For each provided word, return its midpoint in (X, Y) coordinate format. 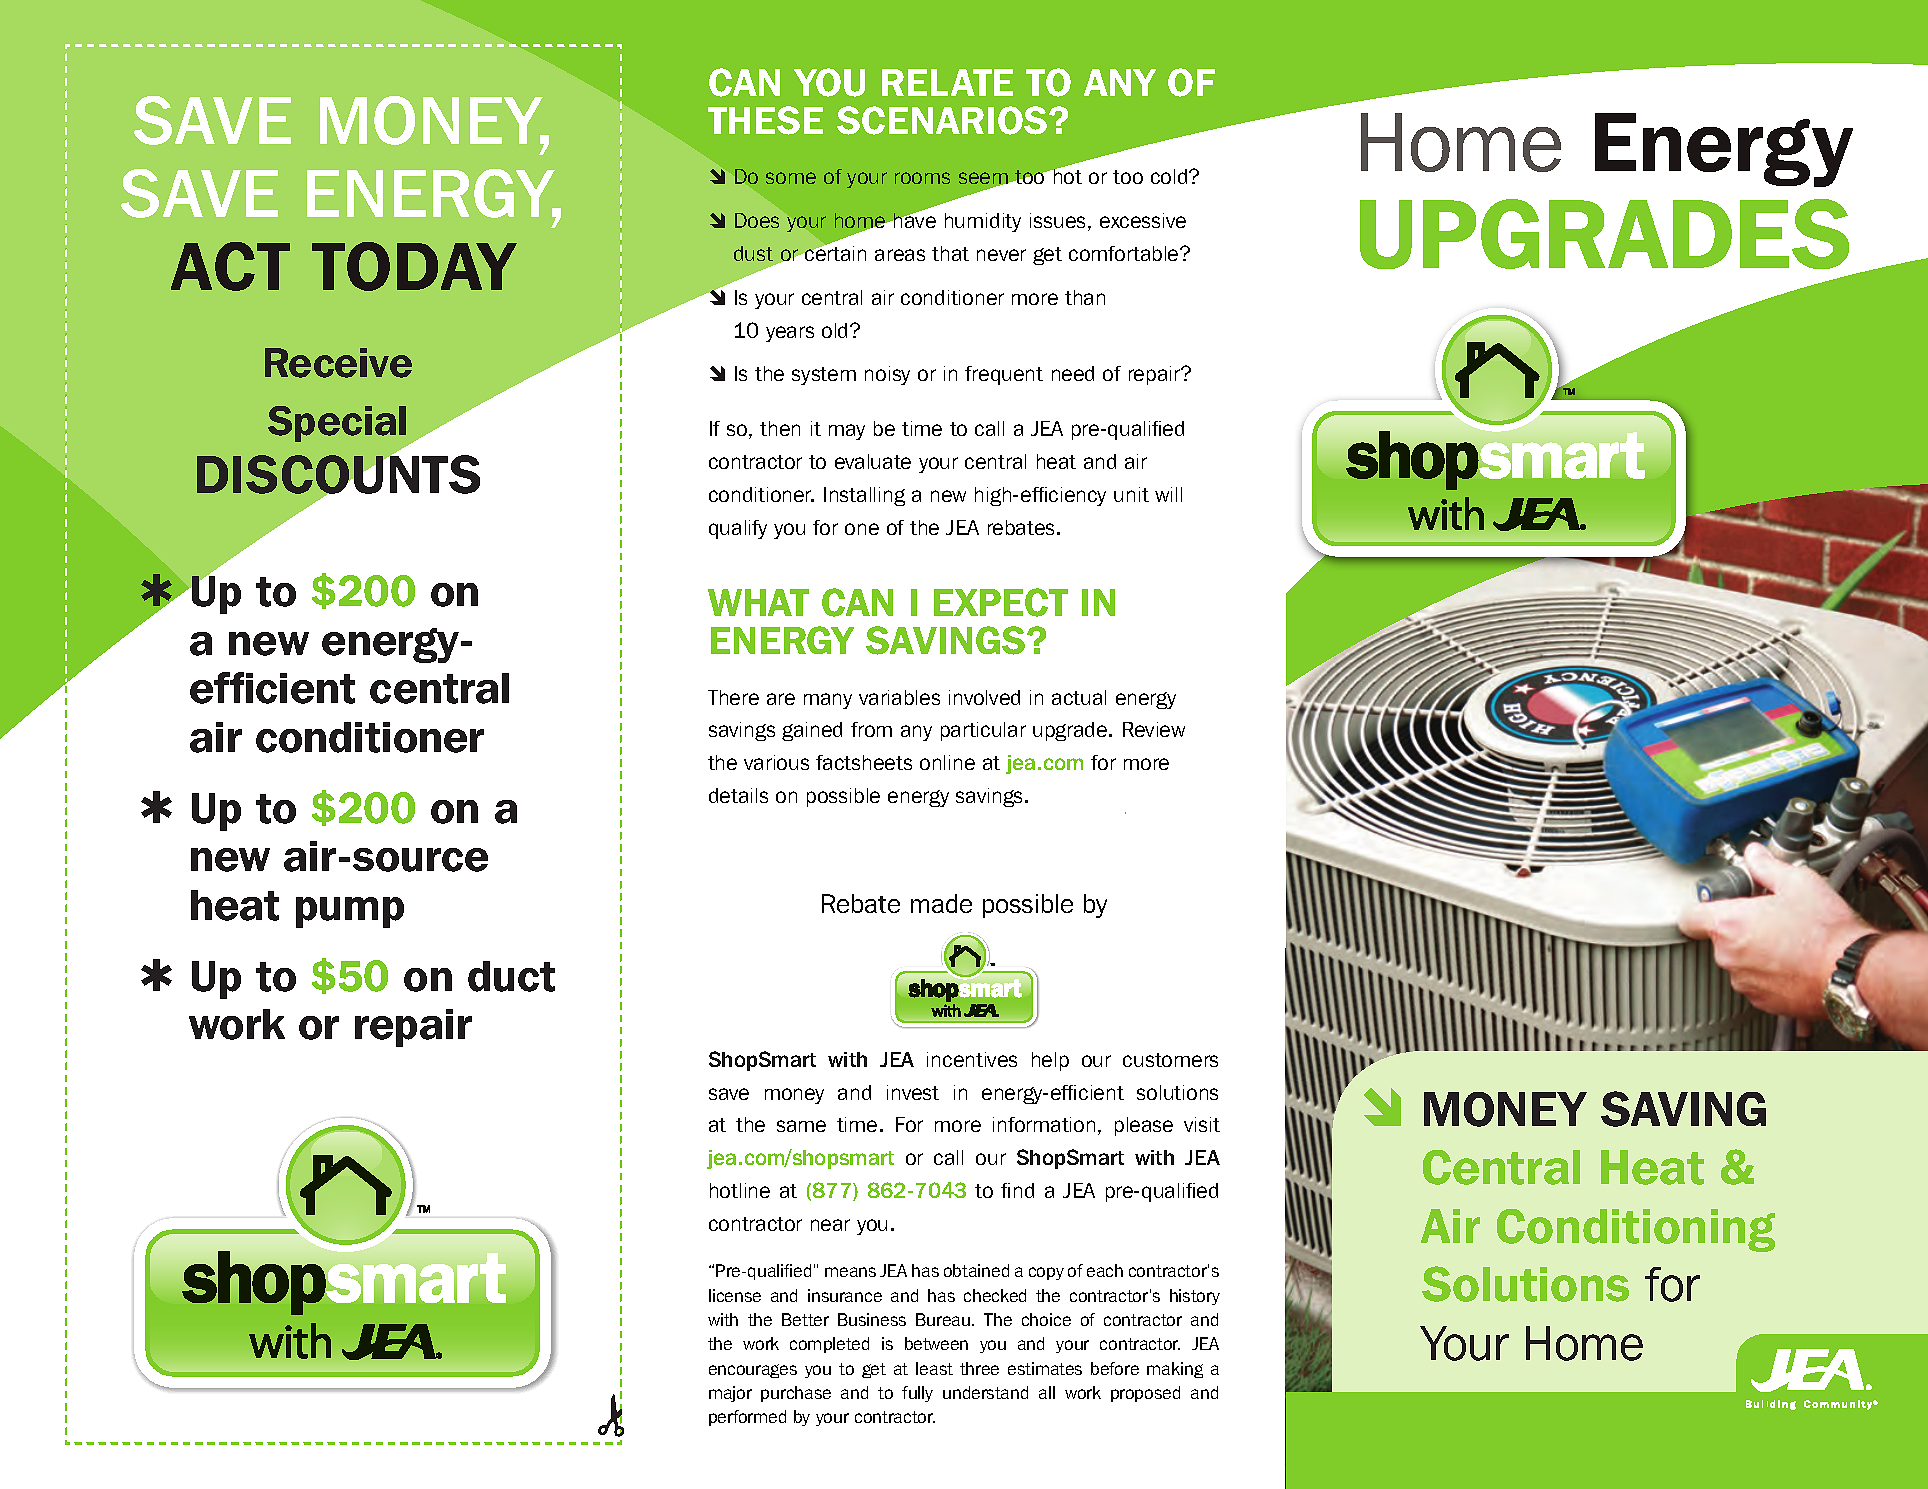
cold (1170, 176)
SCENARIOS (943, 120)
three (979, 1368)
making (1175, 1370)
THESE (765, 120)
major (730, 1394)
